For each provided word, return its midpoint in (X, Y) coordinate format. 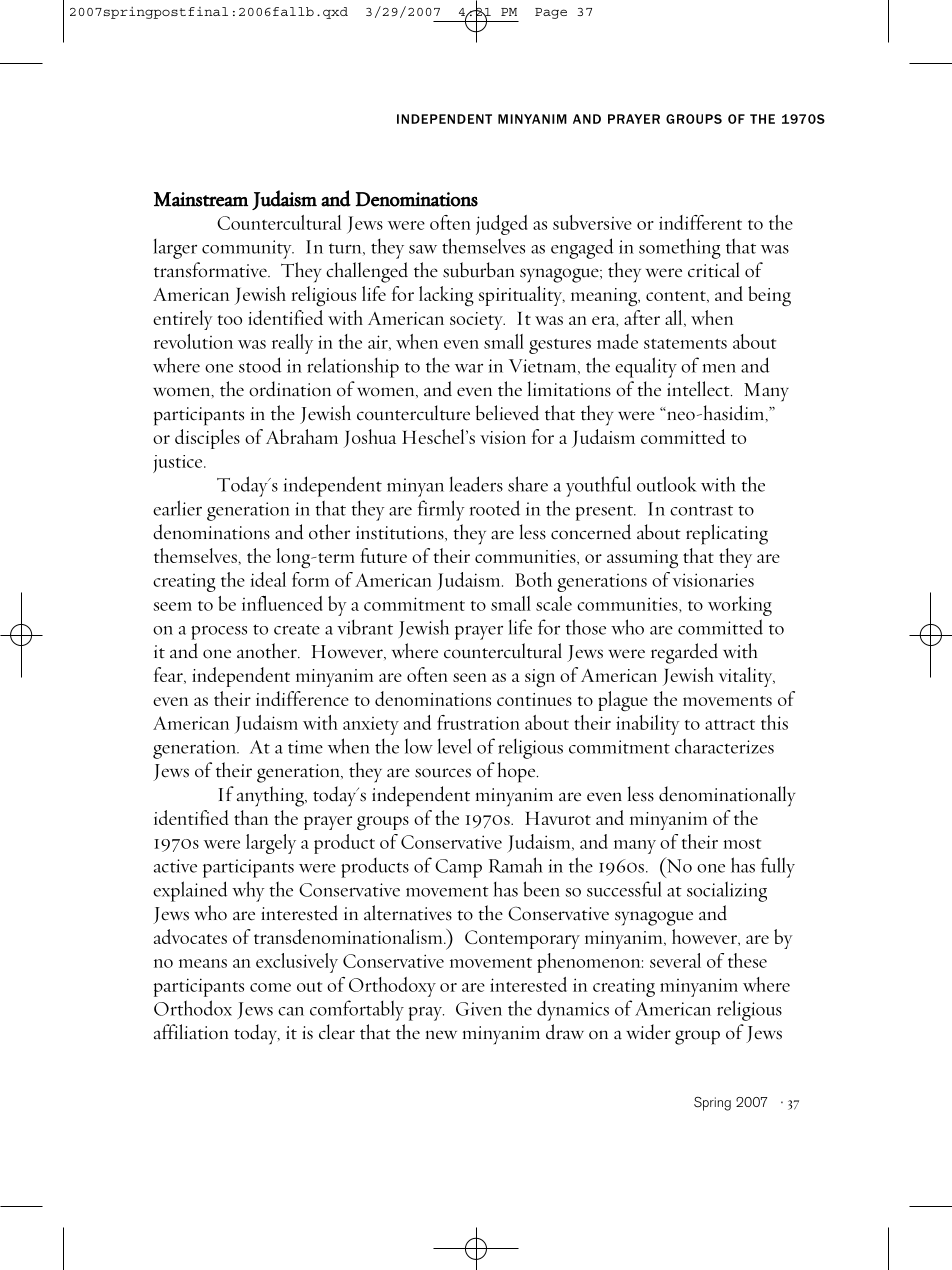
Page (551, 13)
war (469, 368)
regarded (684, 653)
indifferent (700, 222)
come (270, 987)
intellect (699, 389)
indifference (302, 698)
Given (479, 1009)
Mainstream (201, 199)
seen (470, 677)
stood (260, 365)
